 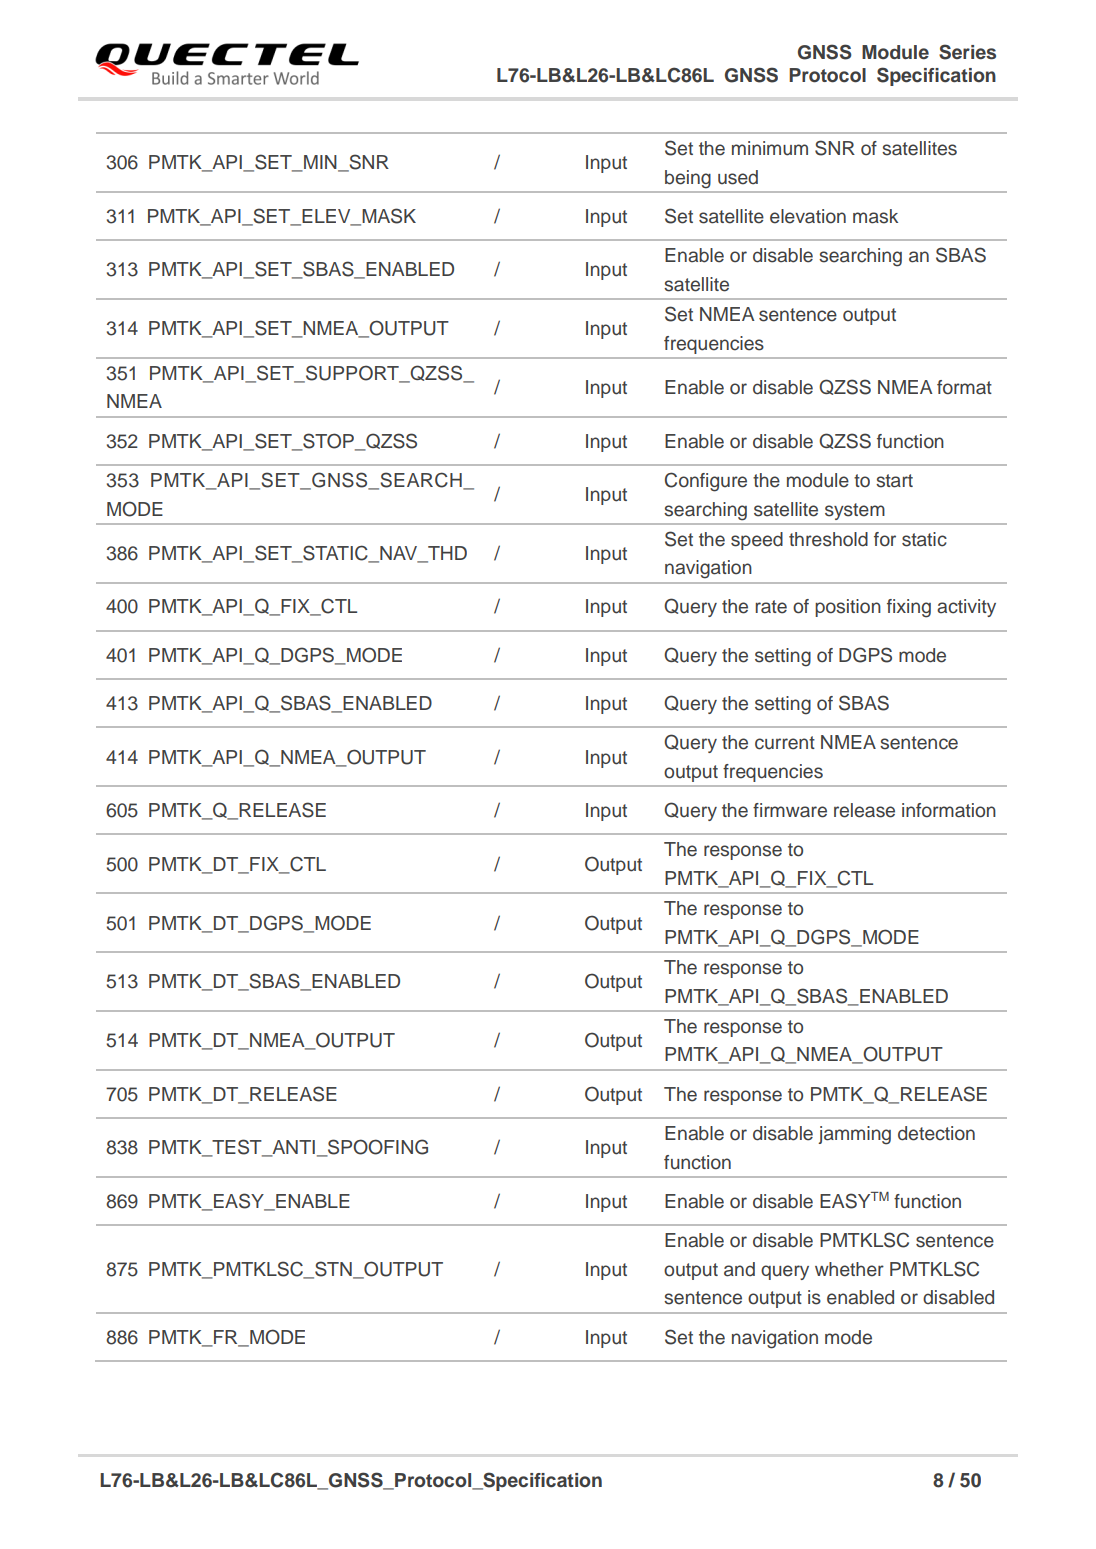 I want to click on used, so click(x=738, y=177).
